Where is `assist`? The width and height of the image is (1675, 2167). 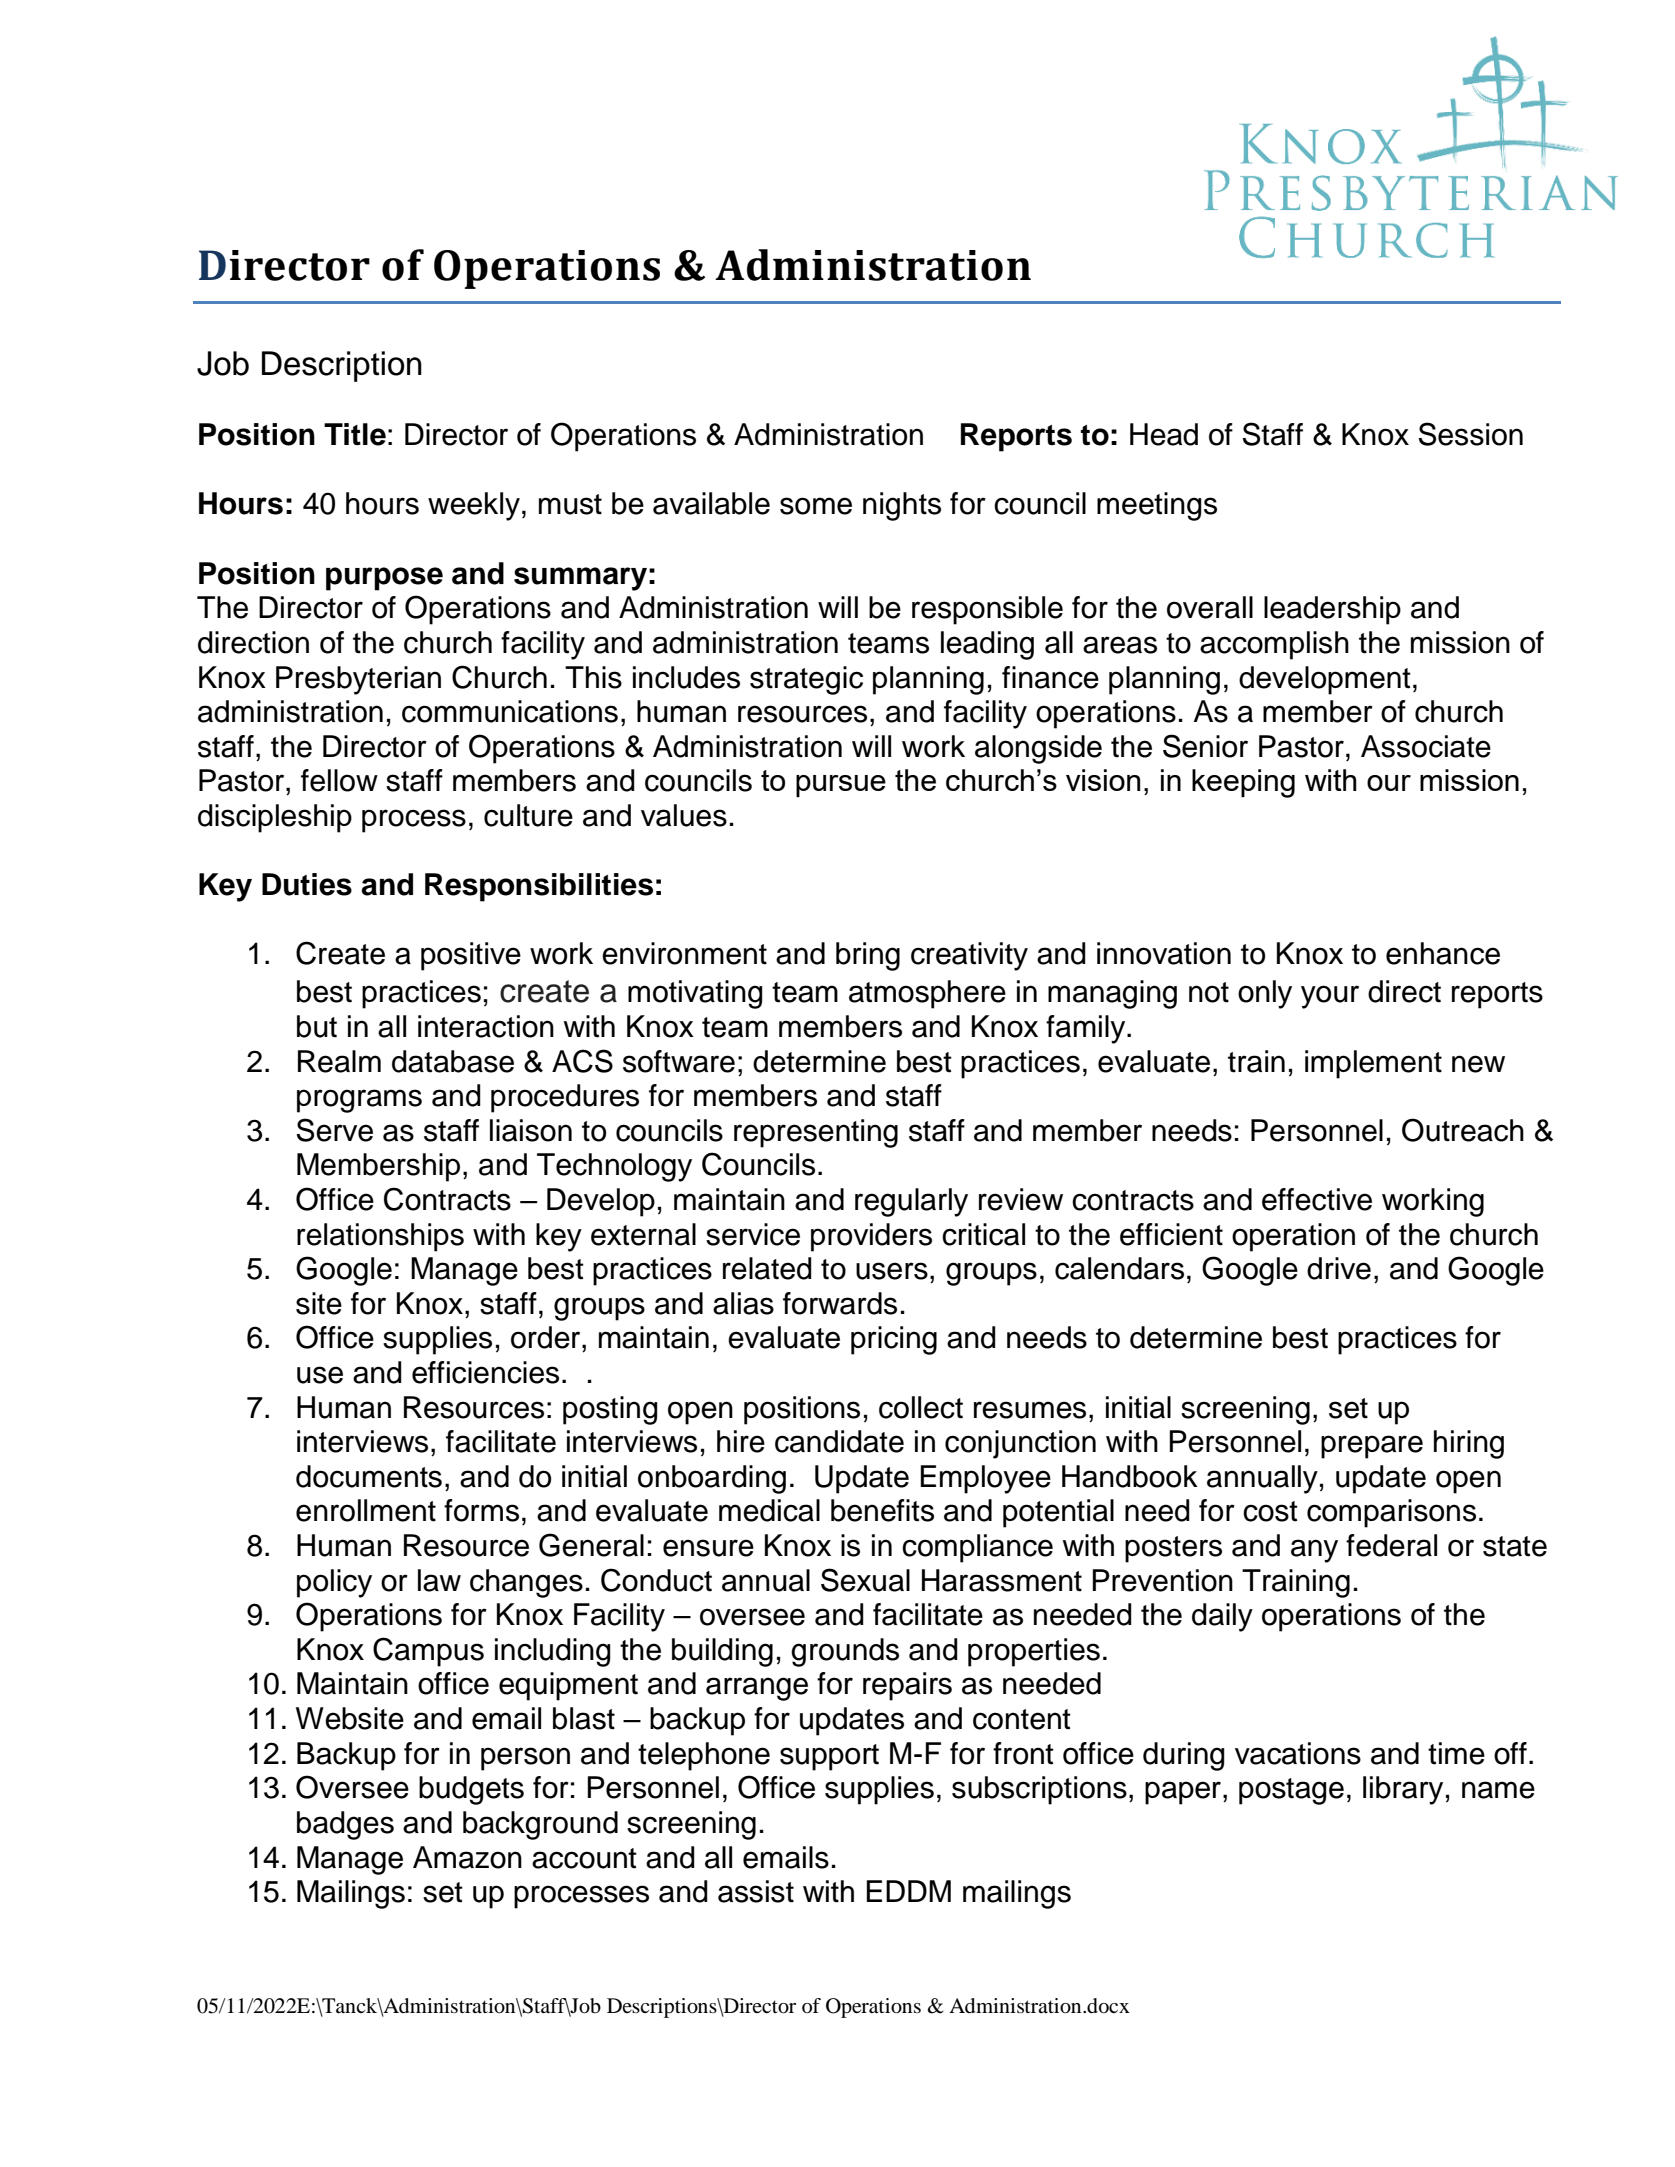
assist is located at coordinates (756, 1891).
